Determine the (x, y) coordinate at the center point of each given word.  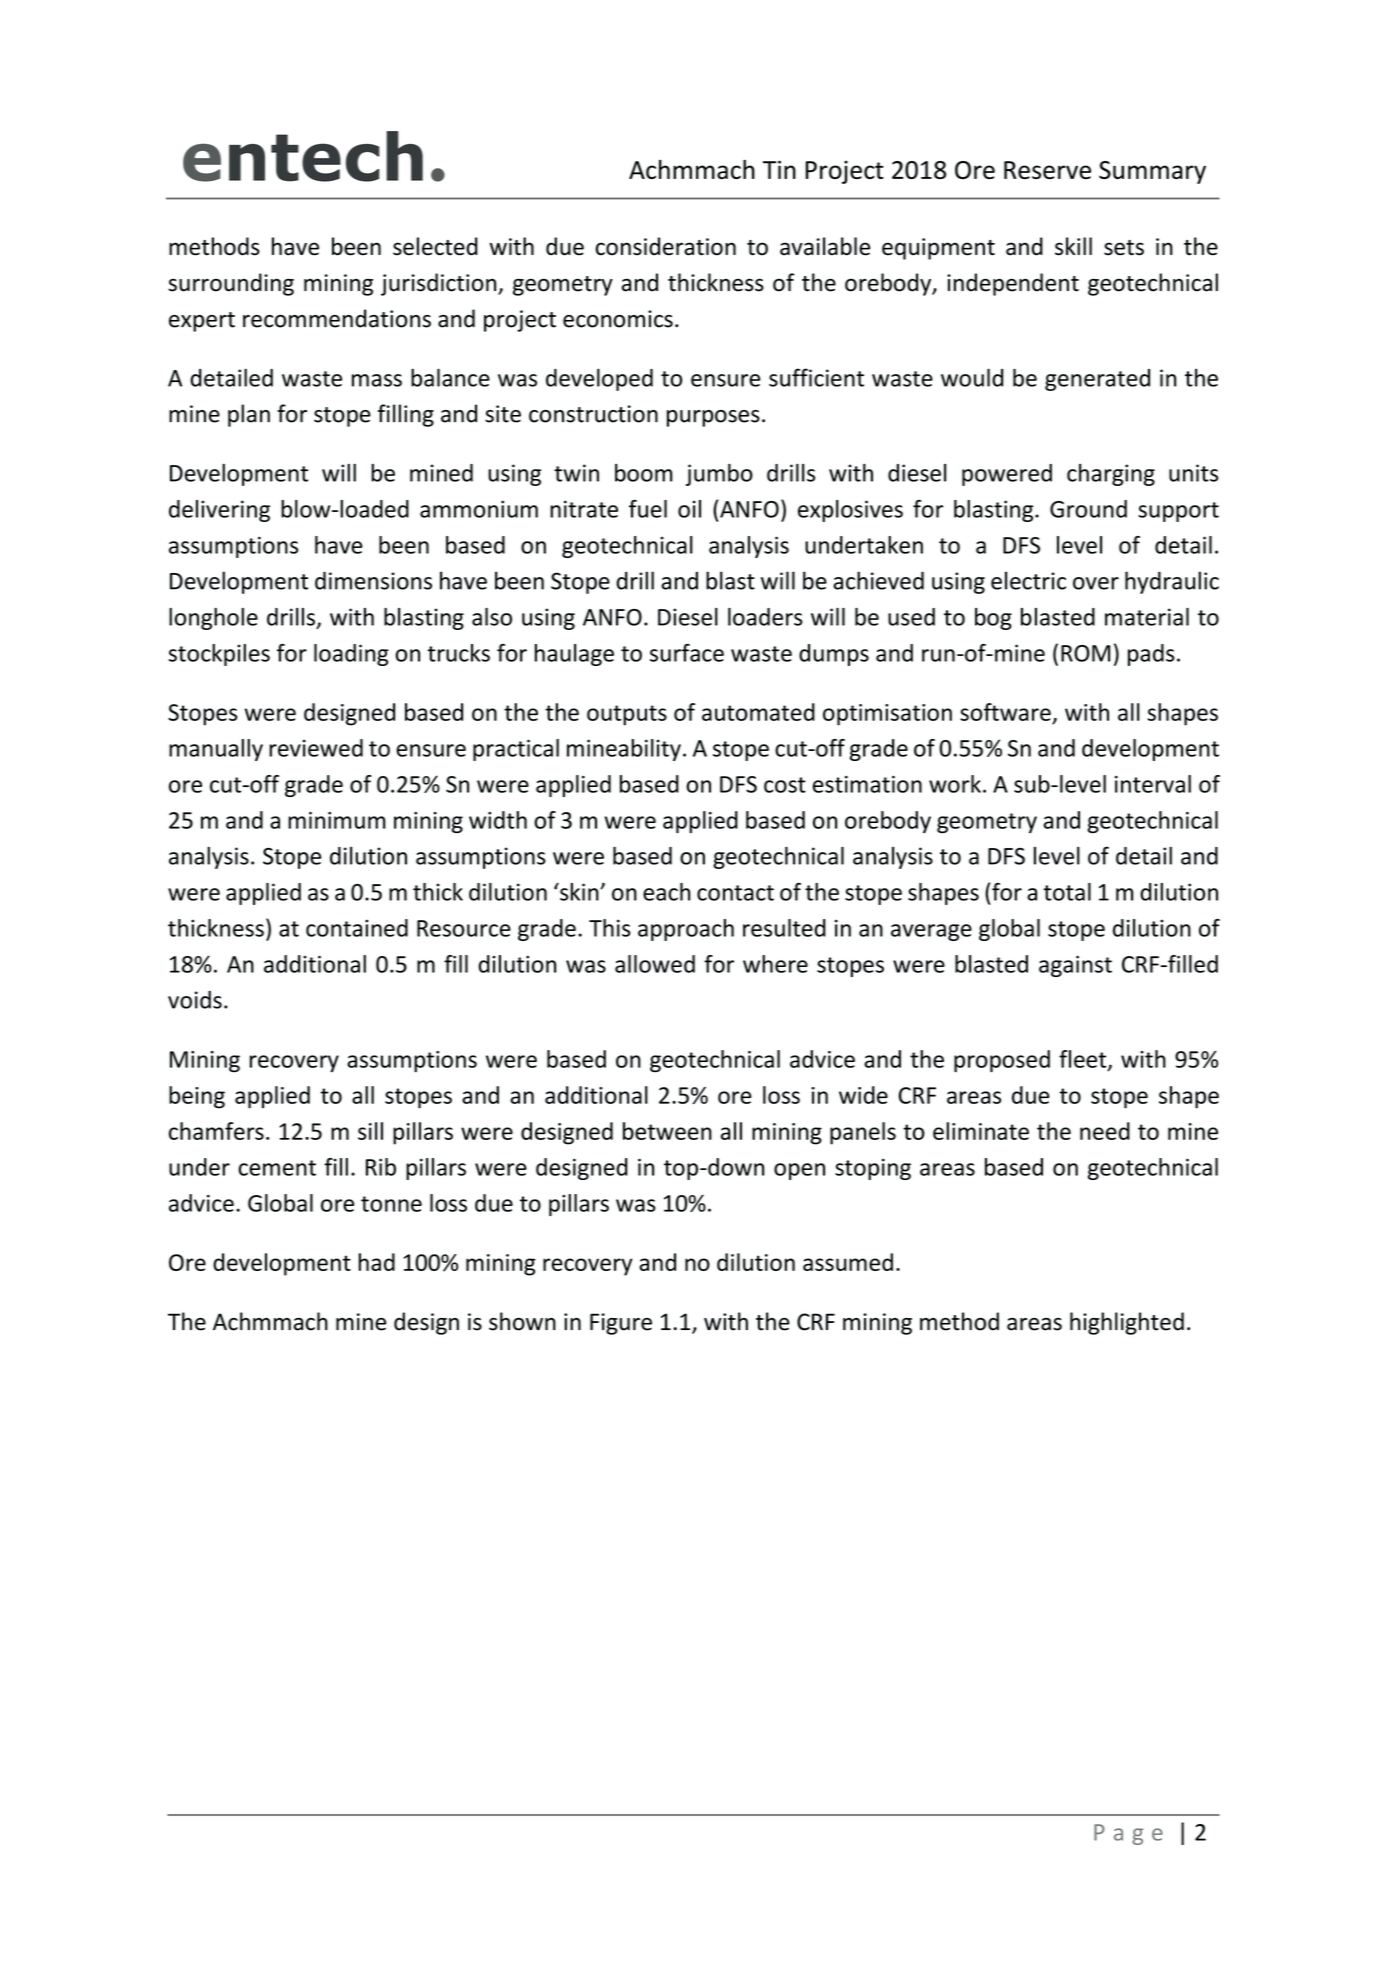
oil (689, 509)
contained (357, 928)
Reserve (1047, 170)
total (1067, 892)
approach (686, 930)
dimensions (373, 580)
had (377, 1262)
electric (1028, 580)
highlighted (1127, 1323)
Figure (621, 1324)
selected (435, 246)
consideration (666, 246)
